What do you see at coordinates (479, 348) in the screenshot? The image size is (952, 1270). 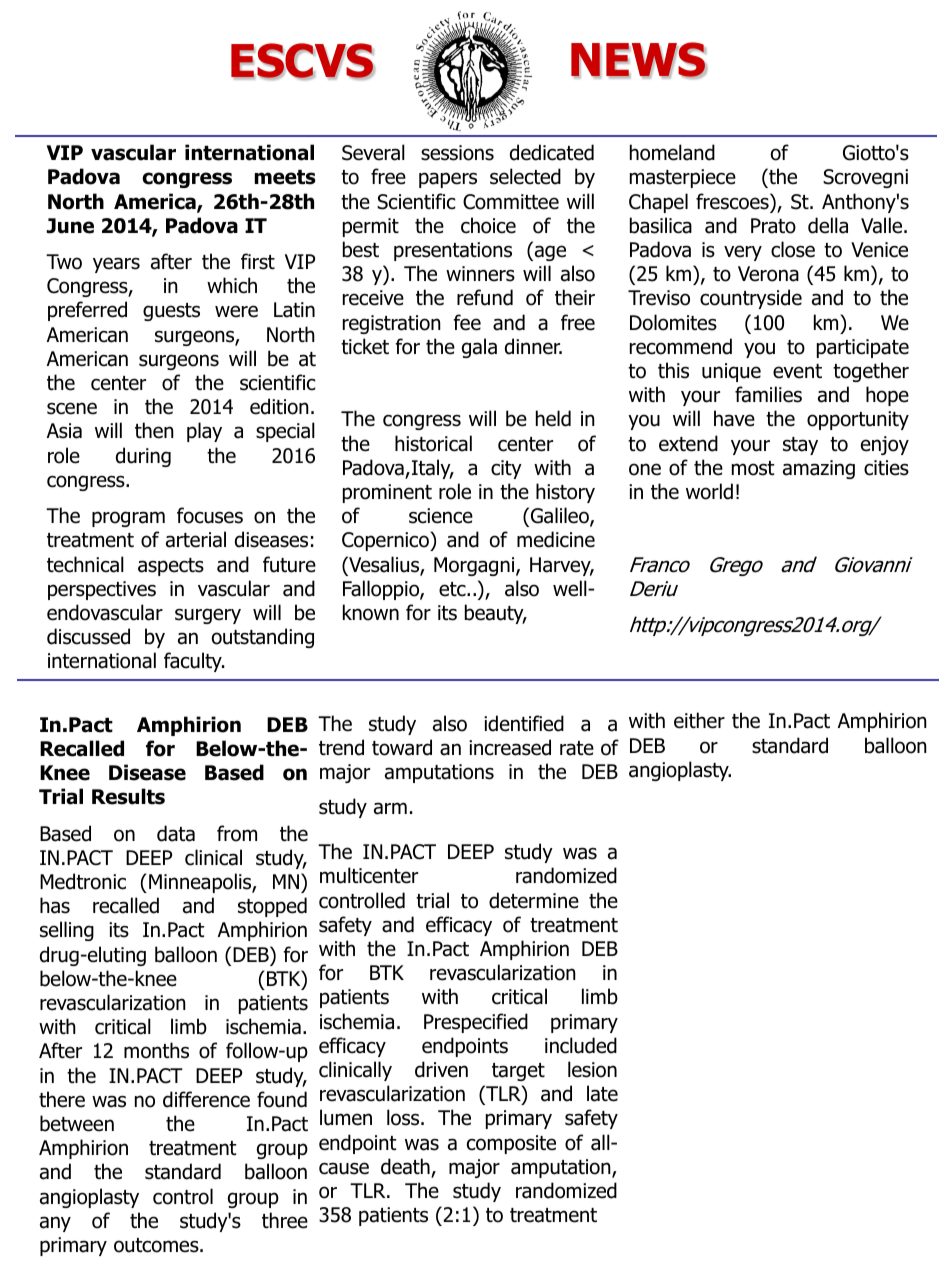 I see `gala` at bounding box center [479, 348].
